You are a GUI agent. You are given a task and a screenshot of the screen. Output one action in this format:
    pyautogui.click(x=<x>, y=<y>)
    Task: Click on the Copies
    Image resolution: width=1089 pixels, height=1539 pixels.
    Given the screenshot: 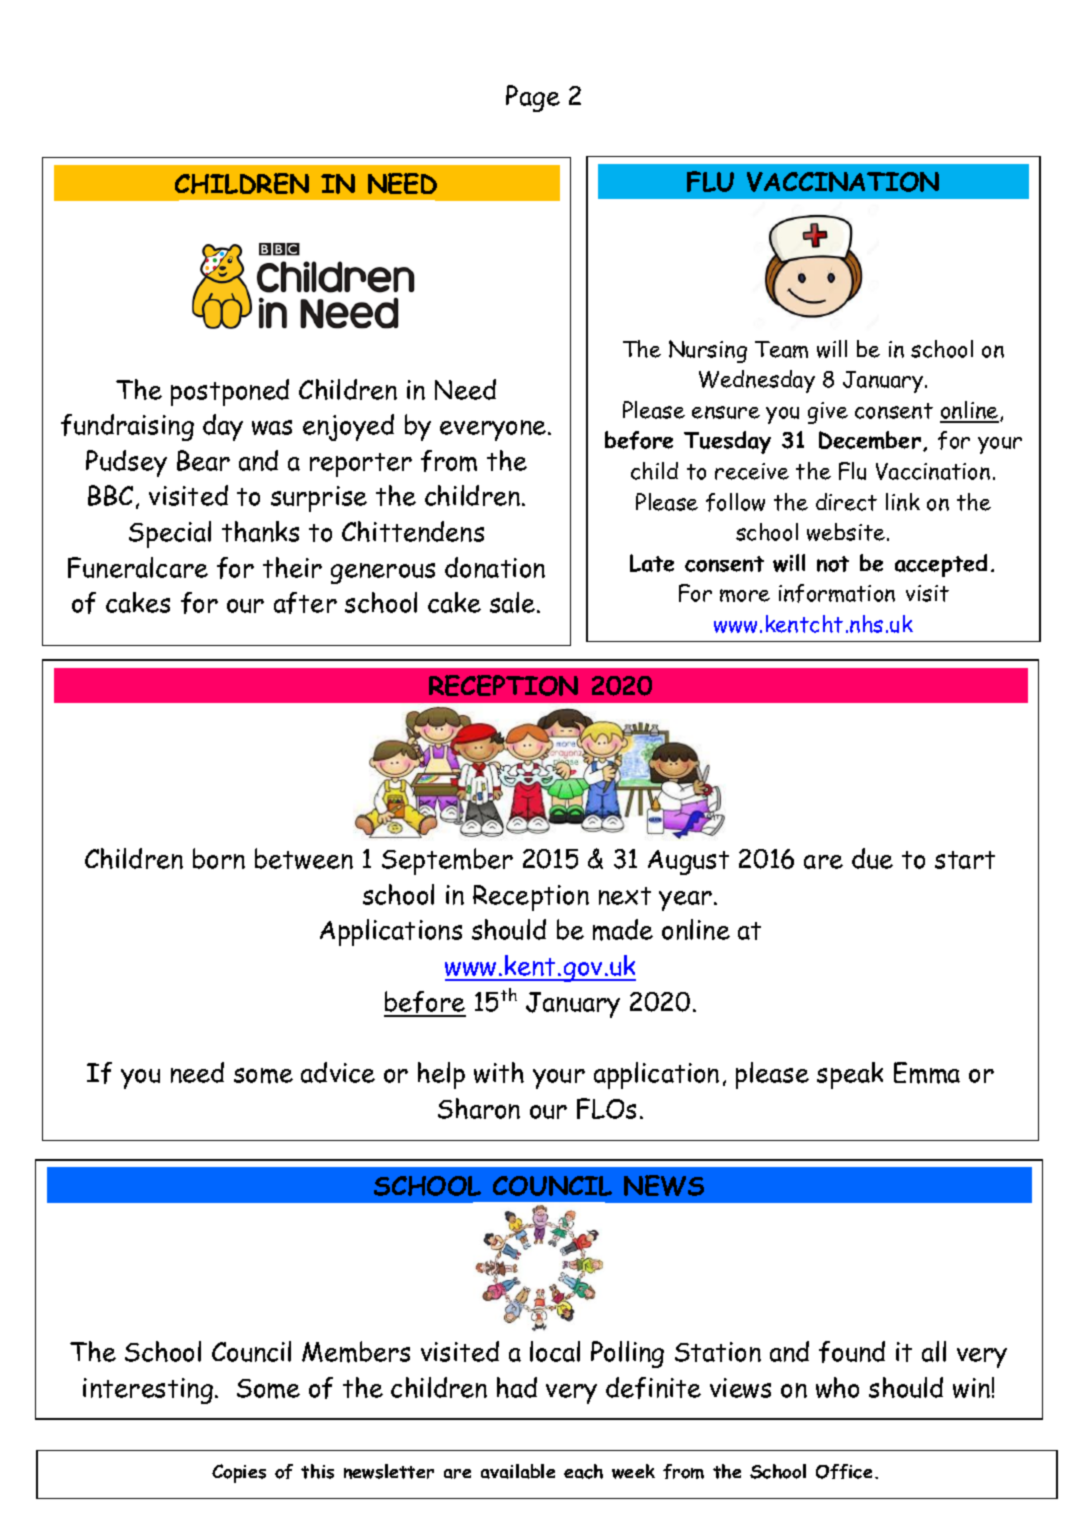 What is the action you would take?
    pyautogui.click(x=239, y=1473)
